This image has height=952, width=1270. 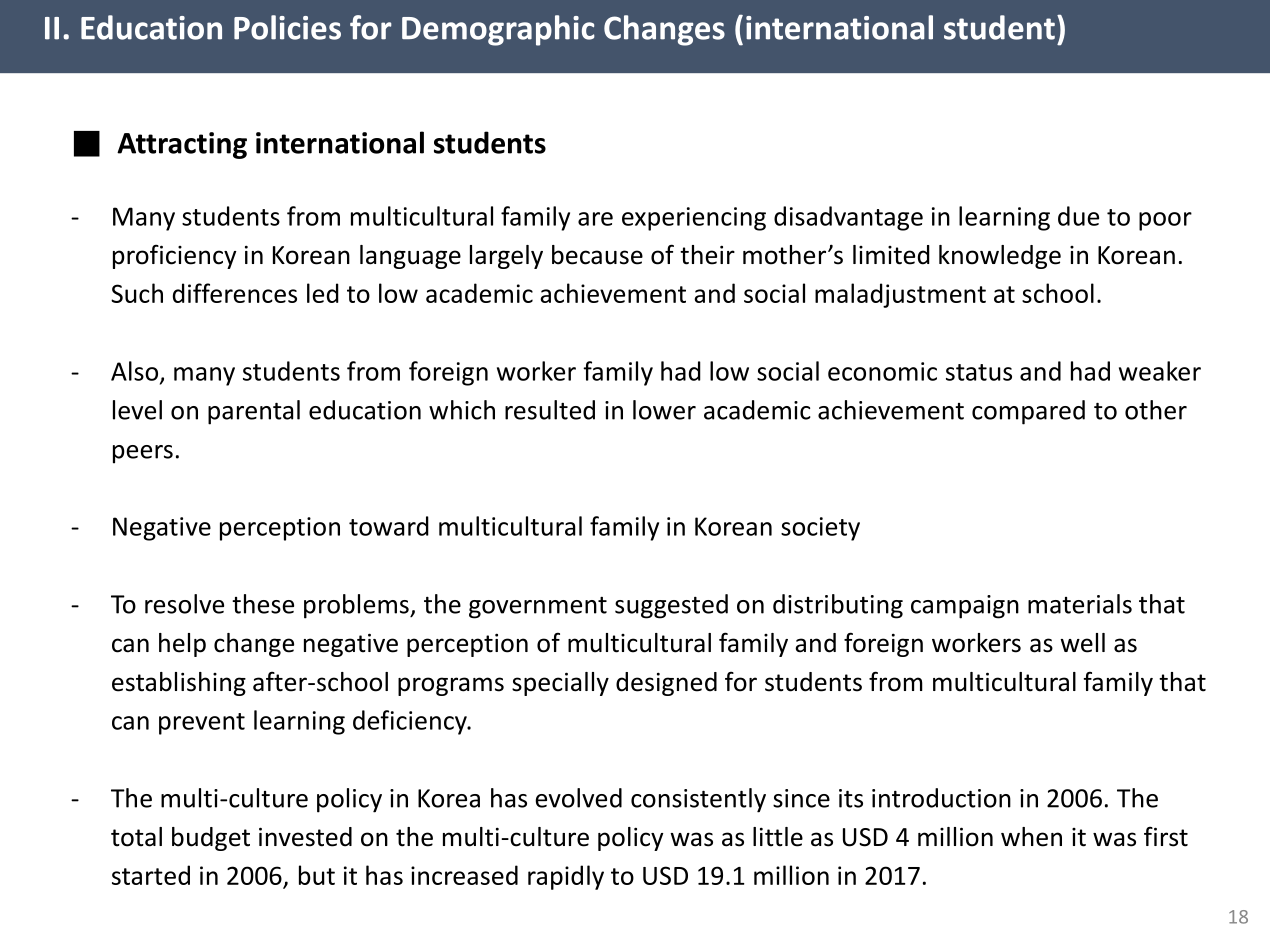 What do you see at coordinates (287, 27) in the image?
I see `Policies` at bounding box center [287, 27].
